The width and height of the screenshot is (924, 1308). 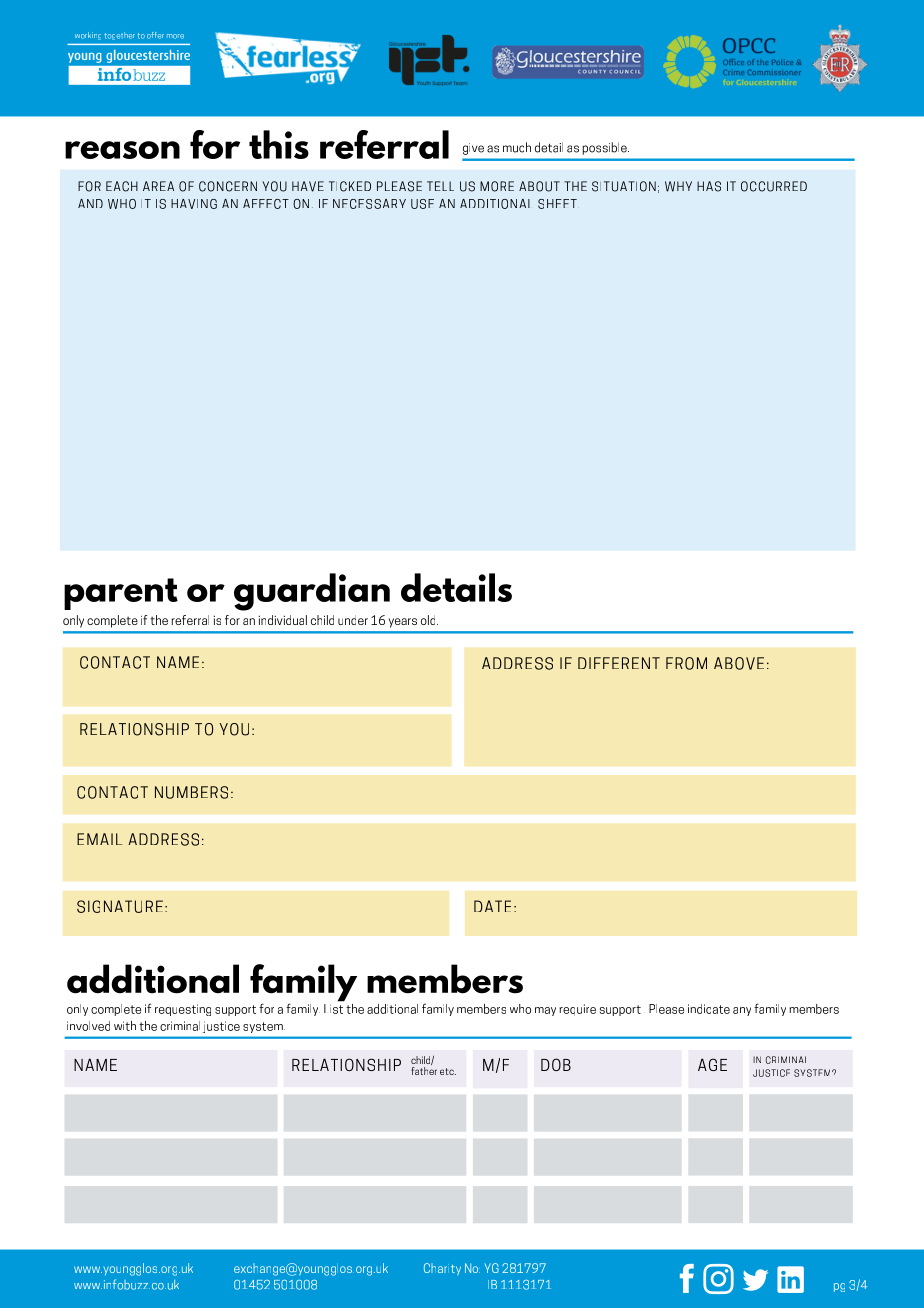 What do you see at coordinates (686, 663) in the screenshot?
I see `FROM` at bounding box center [686, 663].
